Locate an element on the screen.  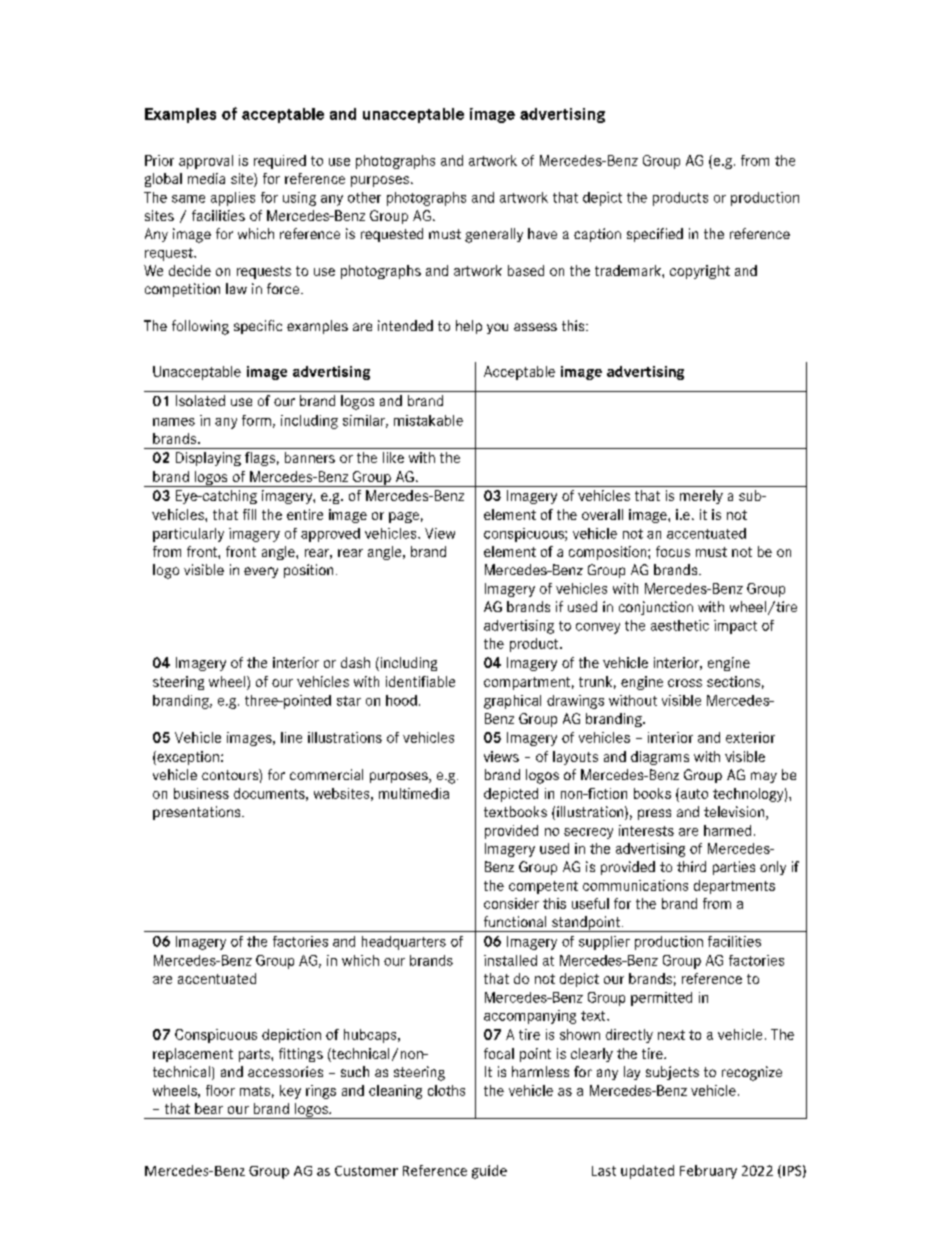
generally is located at coordinates (494, 235).
